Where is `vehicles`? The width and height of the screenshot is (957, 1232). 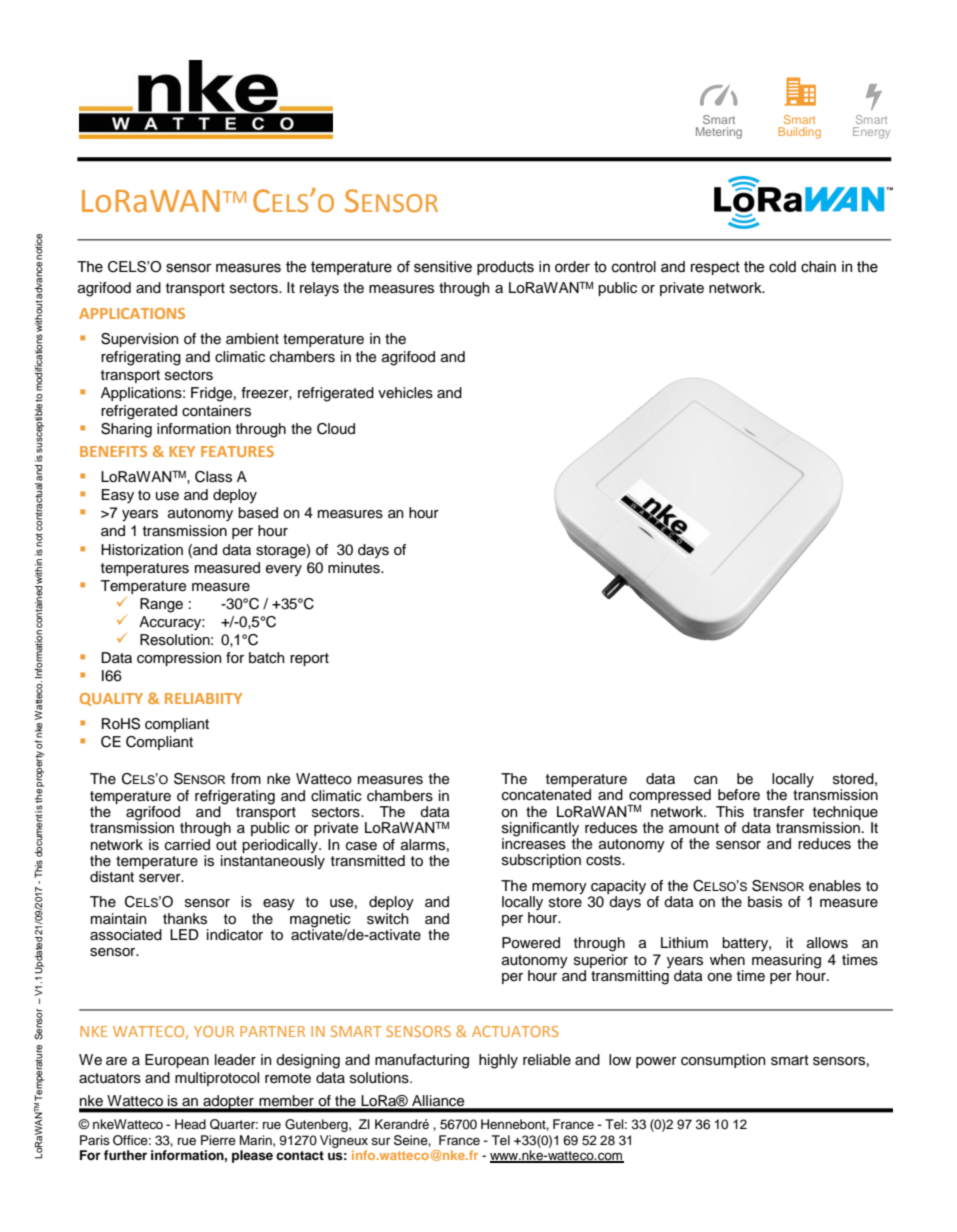 vehicles is located at coordinates (405, 393).
